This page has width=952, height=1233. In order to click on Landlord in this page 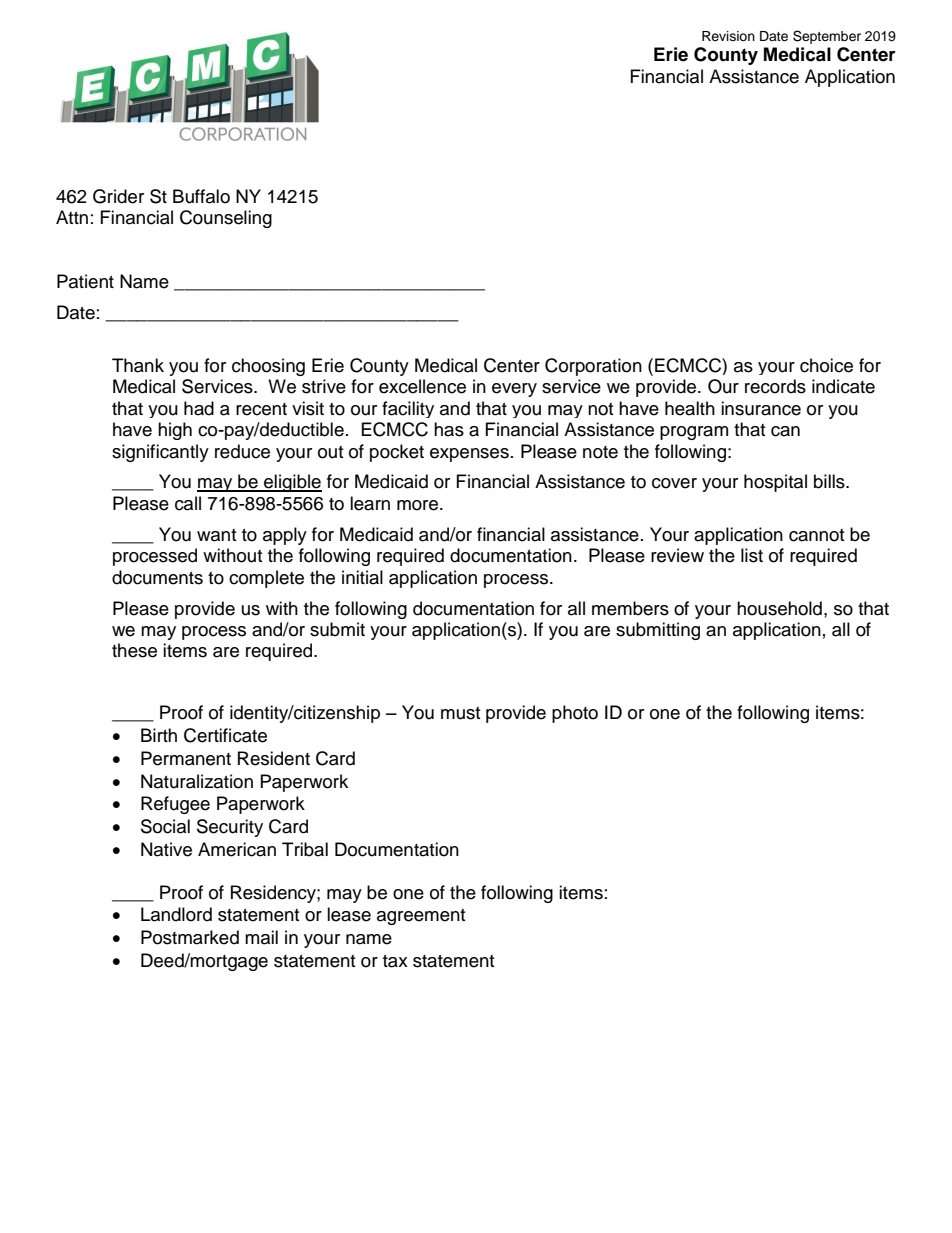, I will do `click(176, 914)`.
